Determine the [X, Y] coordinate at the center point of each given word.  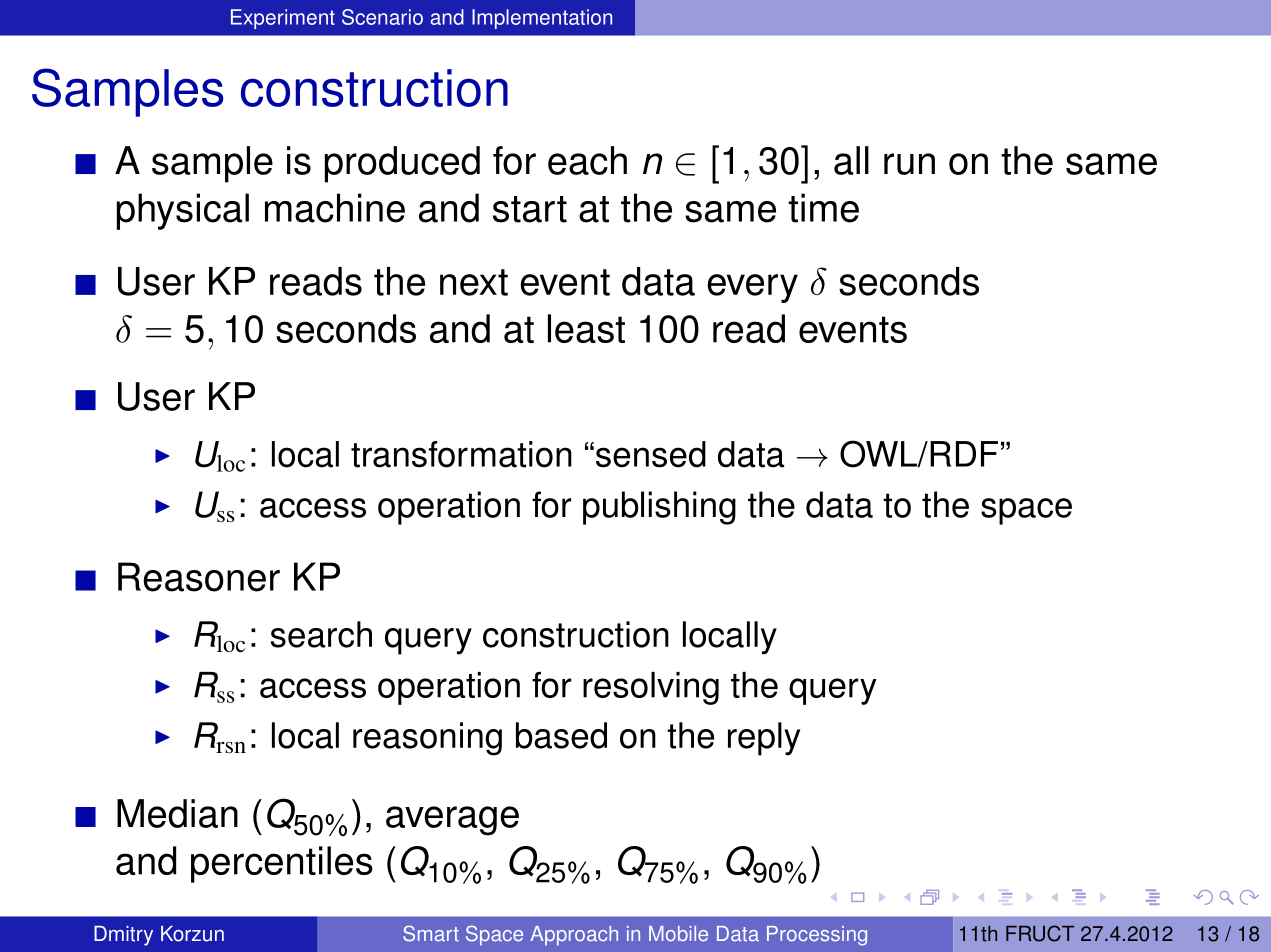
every [753, 288]
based [561, 735]
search [321, 634]
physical [183, 211]
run [909, 164]
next [474, 282]
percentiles [282, 864]
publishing [659, 508]
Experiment [283, 19]
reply [764, 739]
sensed [651, 454]
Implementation [542, 19]
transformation [461, 454]
